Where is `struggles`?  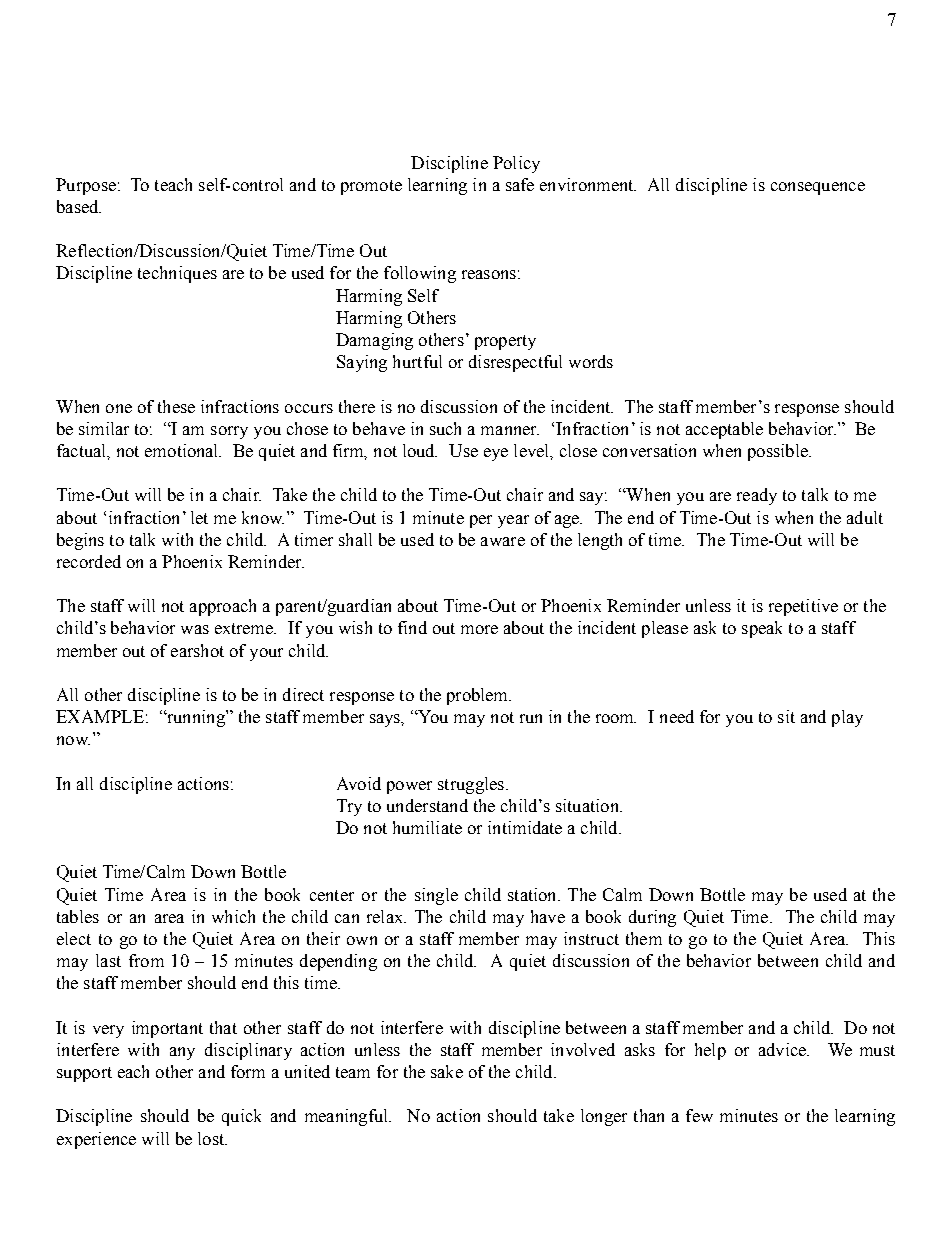 struggles is located at coordinates (471, 785).
